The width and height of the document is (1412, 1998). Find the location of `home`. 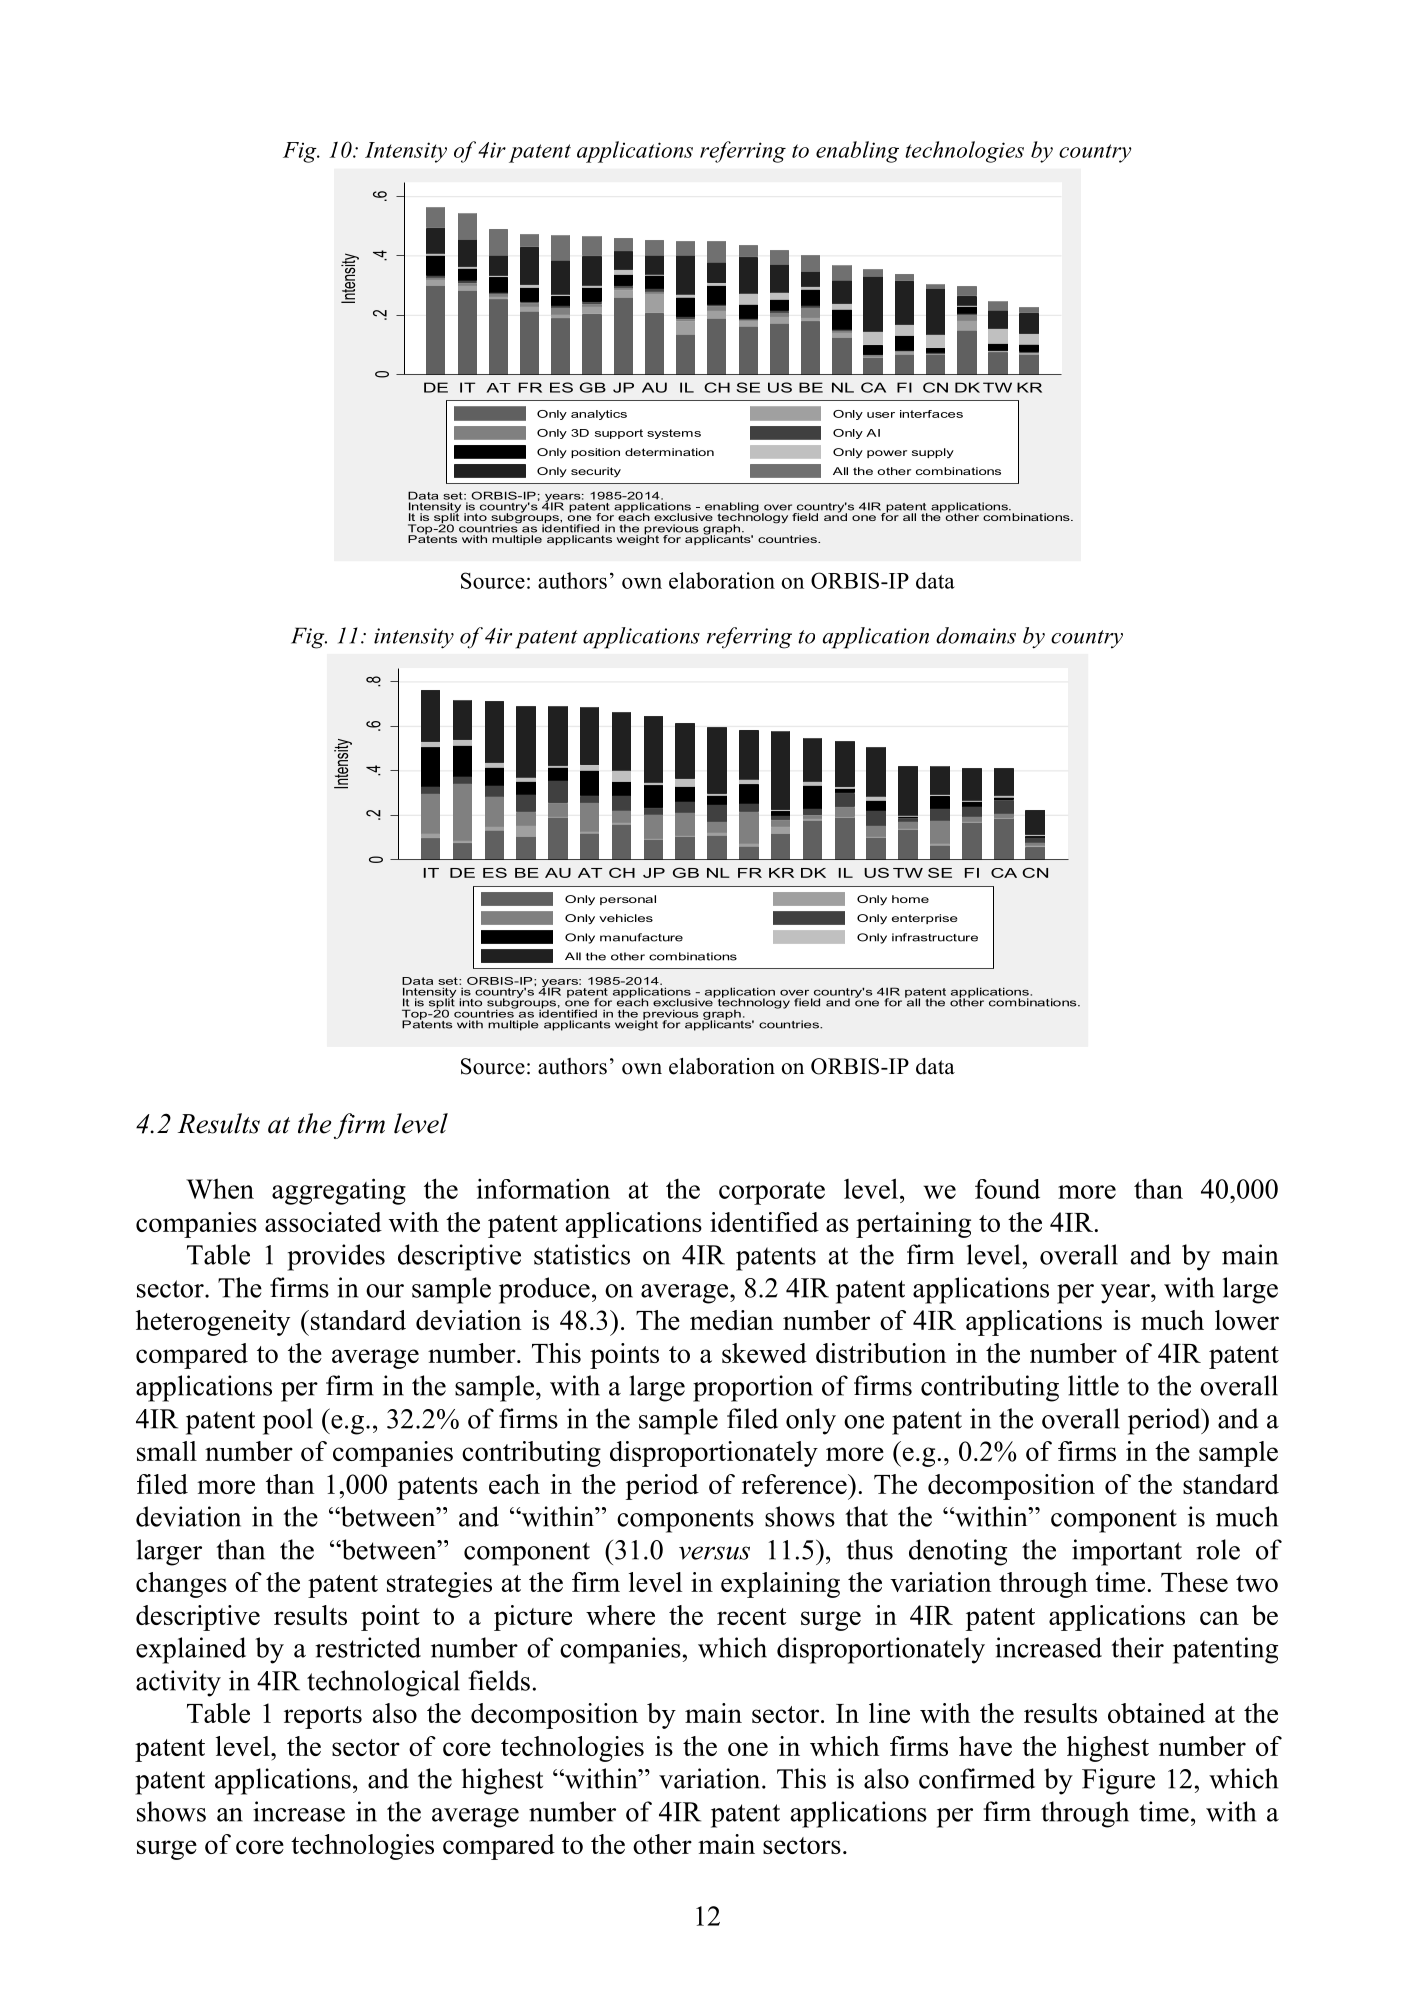

home is located at coordinates (910, 899).
